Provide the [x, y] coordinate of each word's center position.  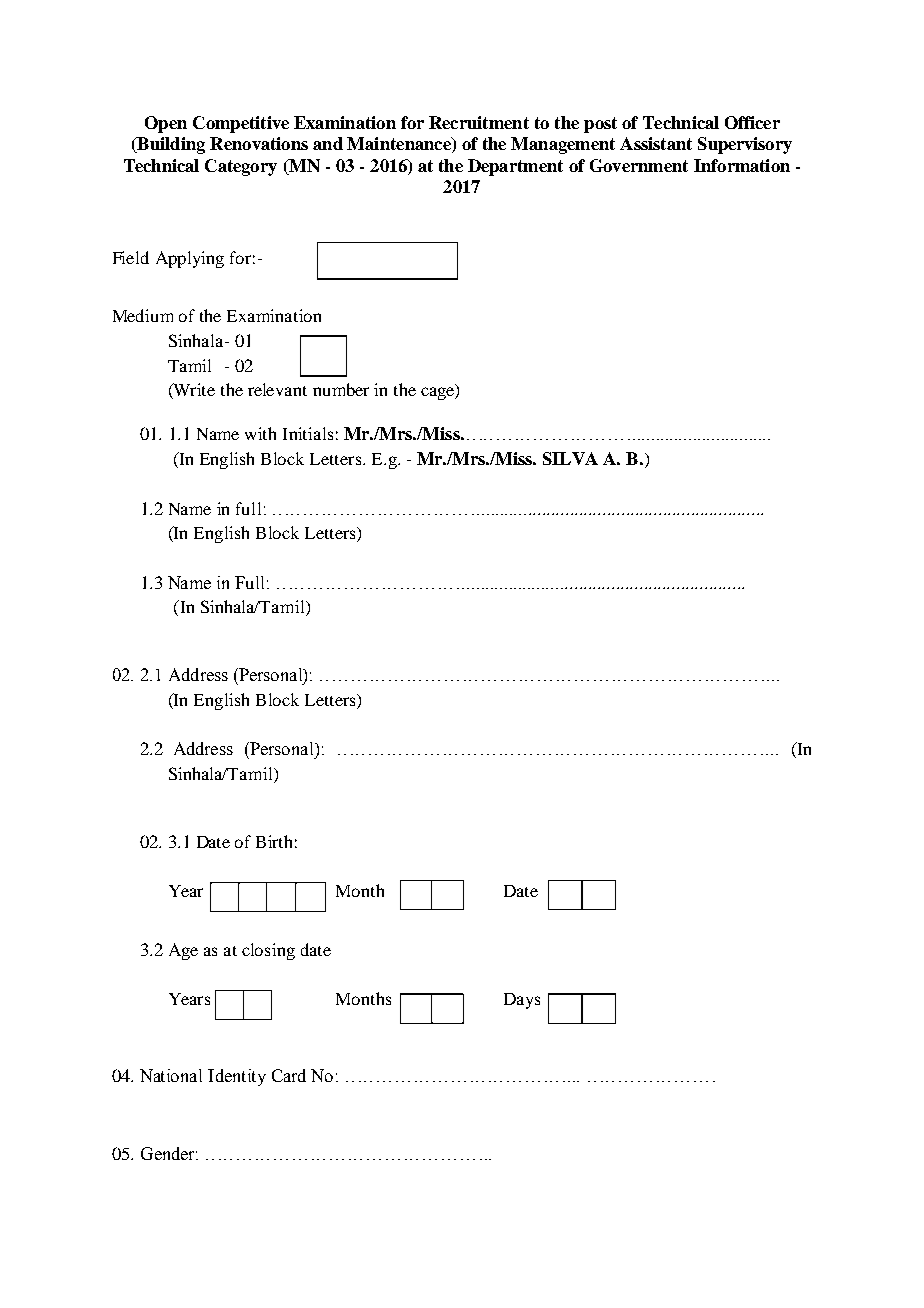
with [260, 433]
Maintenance [400, 145]
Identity [237, 1077]
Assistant [656, 143]
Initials [308, 433]
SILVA [570, 458]
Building [170, 145]
